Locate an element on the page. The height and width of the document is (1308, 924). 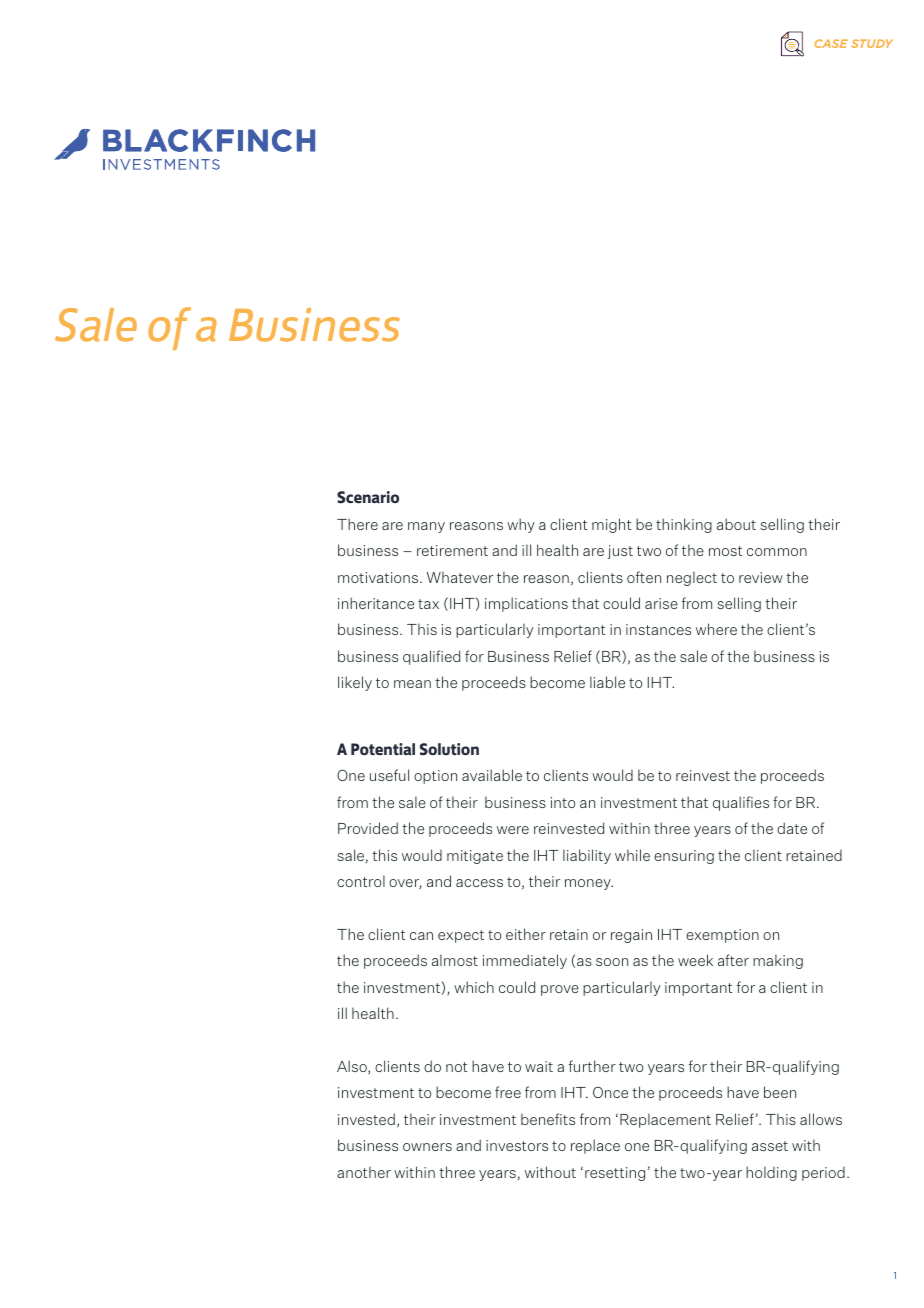
STUDY is located at coordinates (872, 43).
